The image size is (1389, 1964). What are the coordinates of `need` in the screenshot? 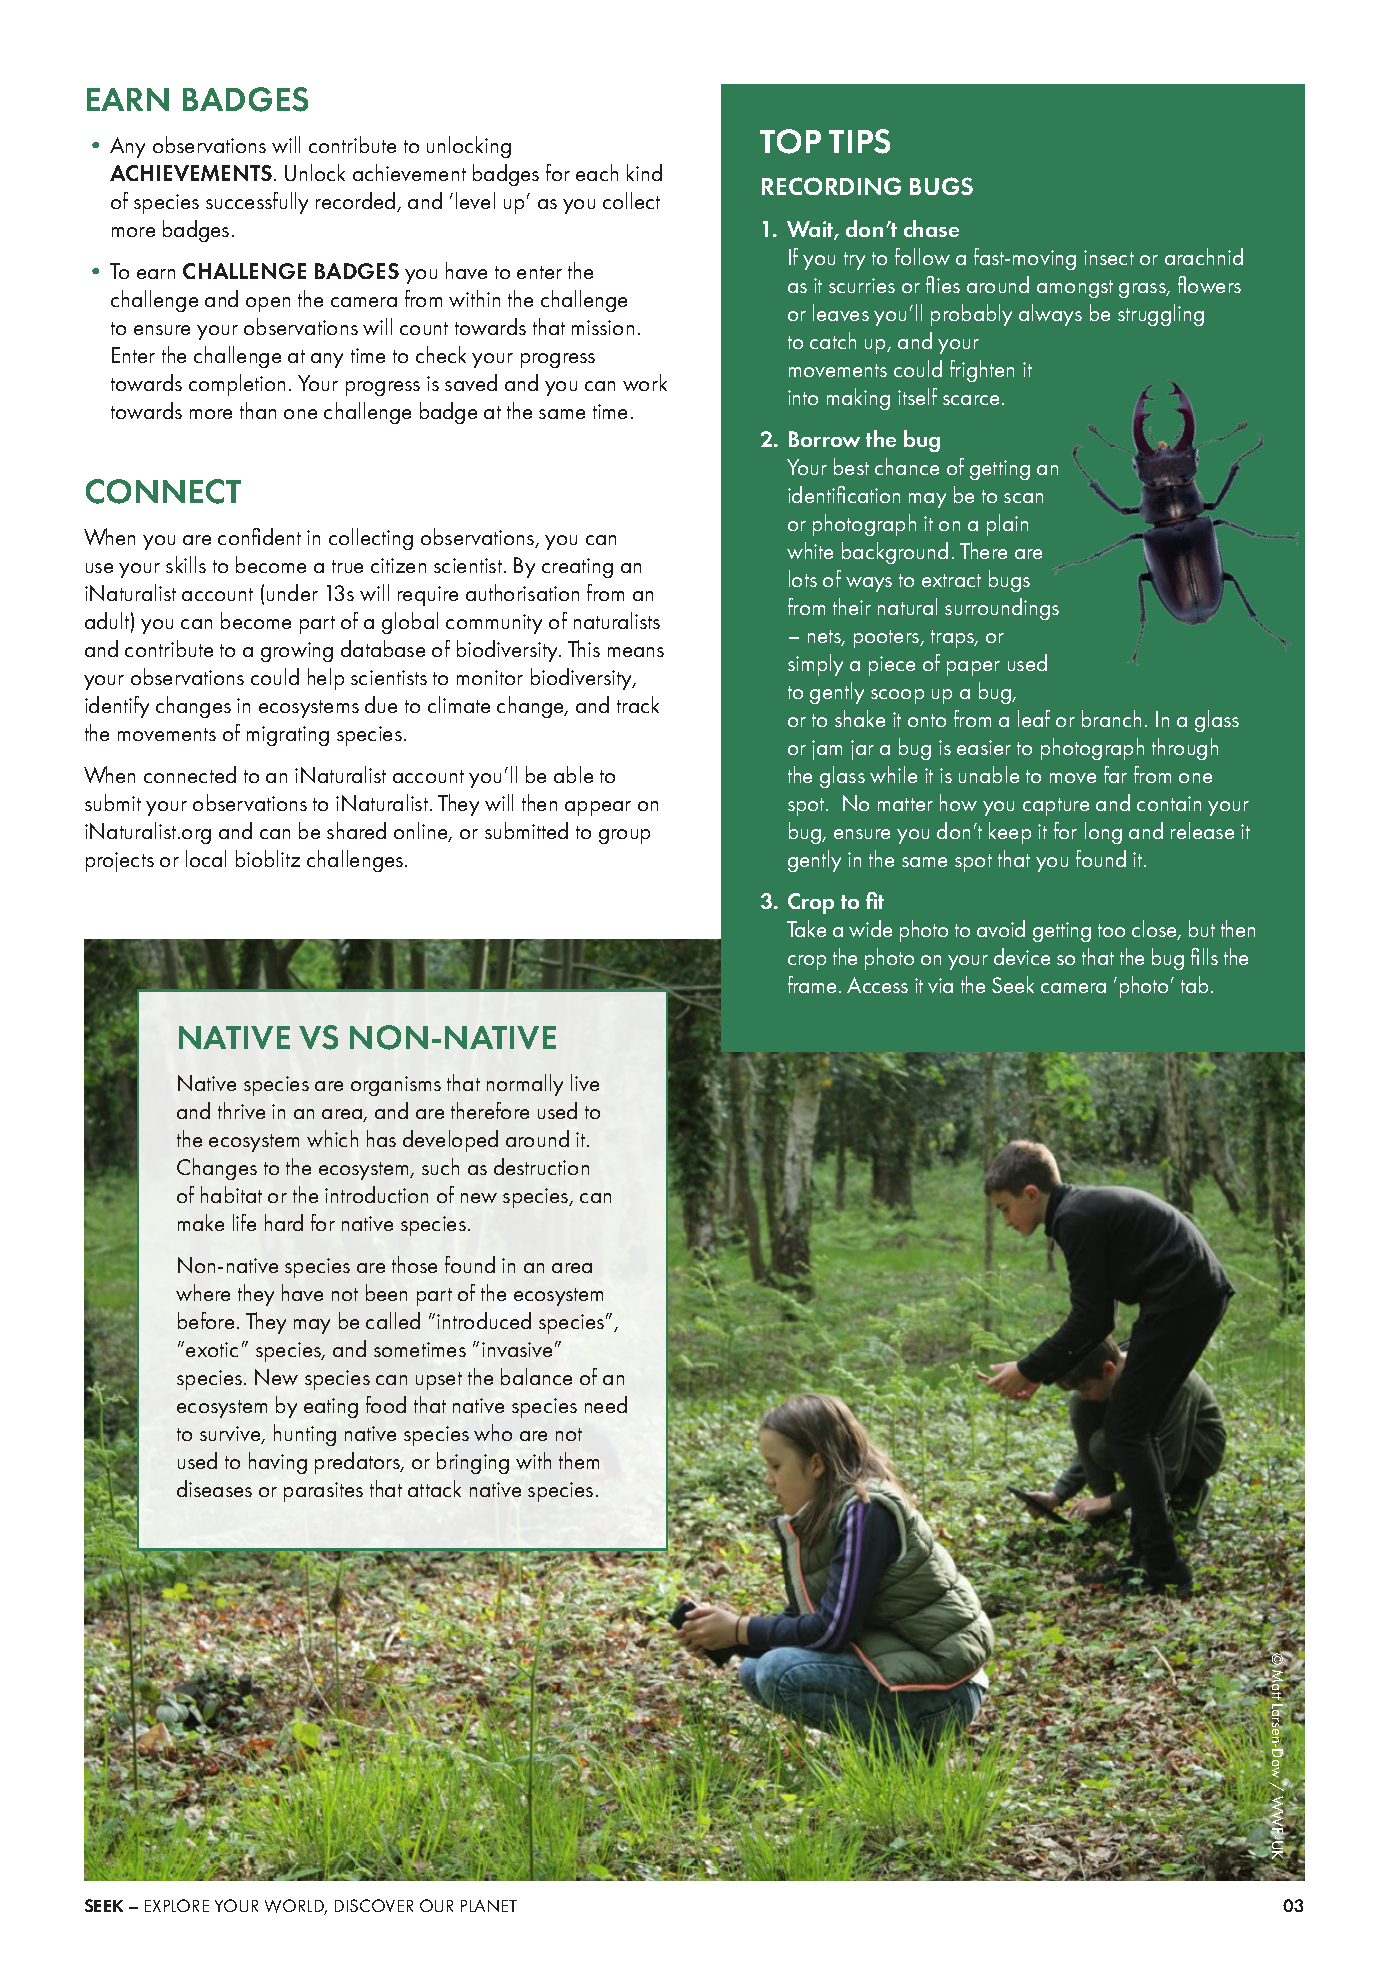 It's located at (606, 1404).
